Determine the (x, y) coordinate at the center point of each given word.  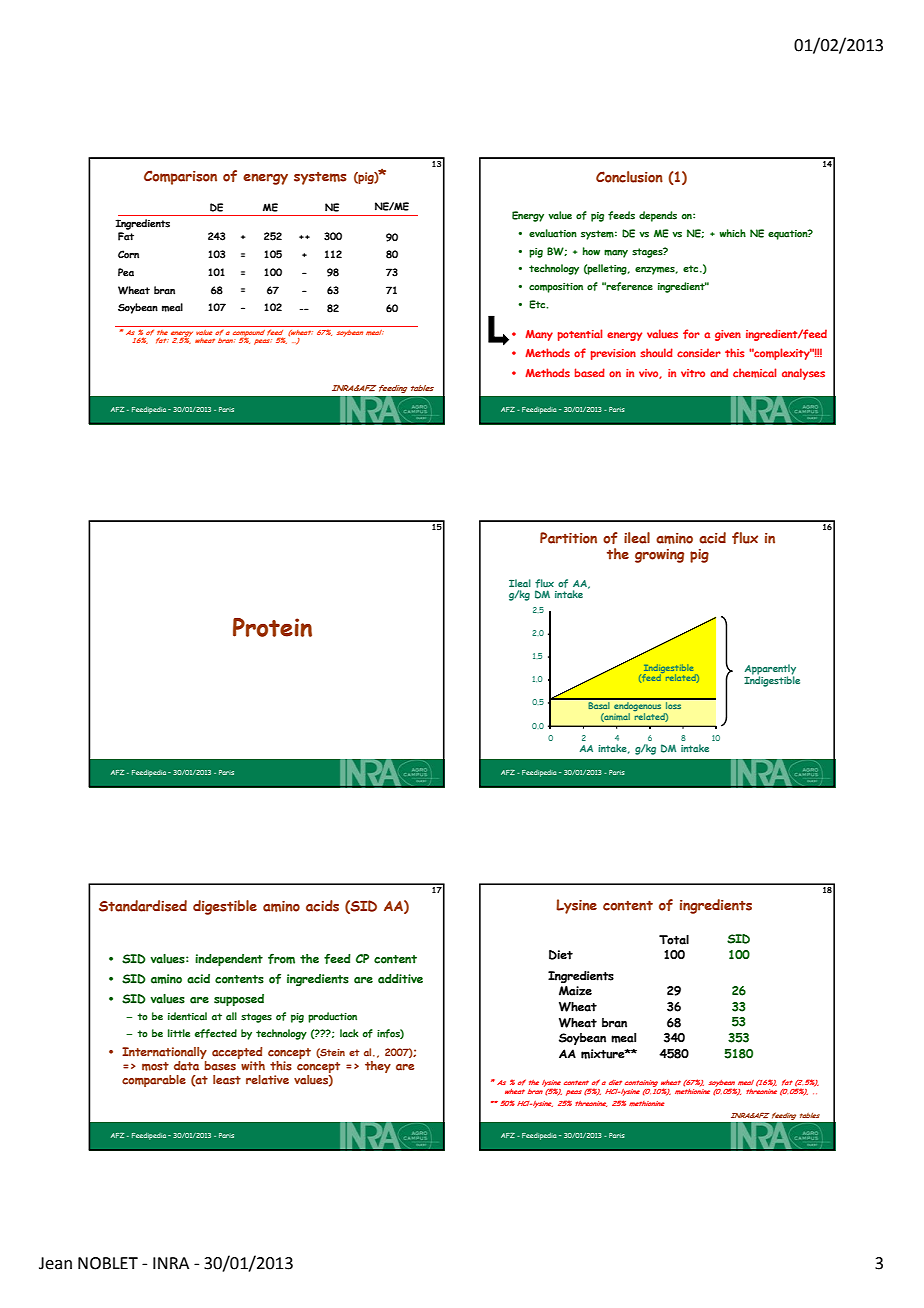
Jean (55, 1263)
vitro (693, 373)
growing (659, 556)
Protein (272, 627)
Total (674, 940)
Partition (568, 538)
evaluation (553, 233)
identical (187, 1016)
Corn (128, 254)
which (733, 233)
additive (400, 979)
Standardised (143, 906)
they (378, 1067)
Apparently (770, 671)
